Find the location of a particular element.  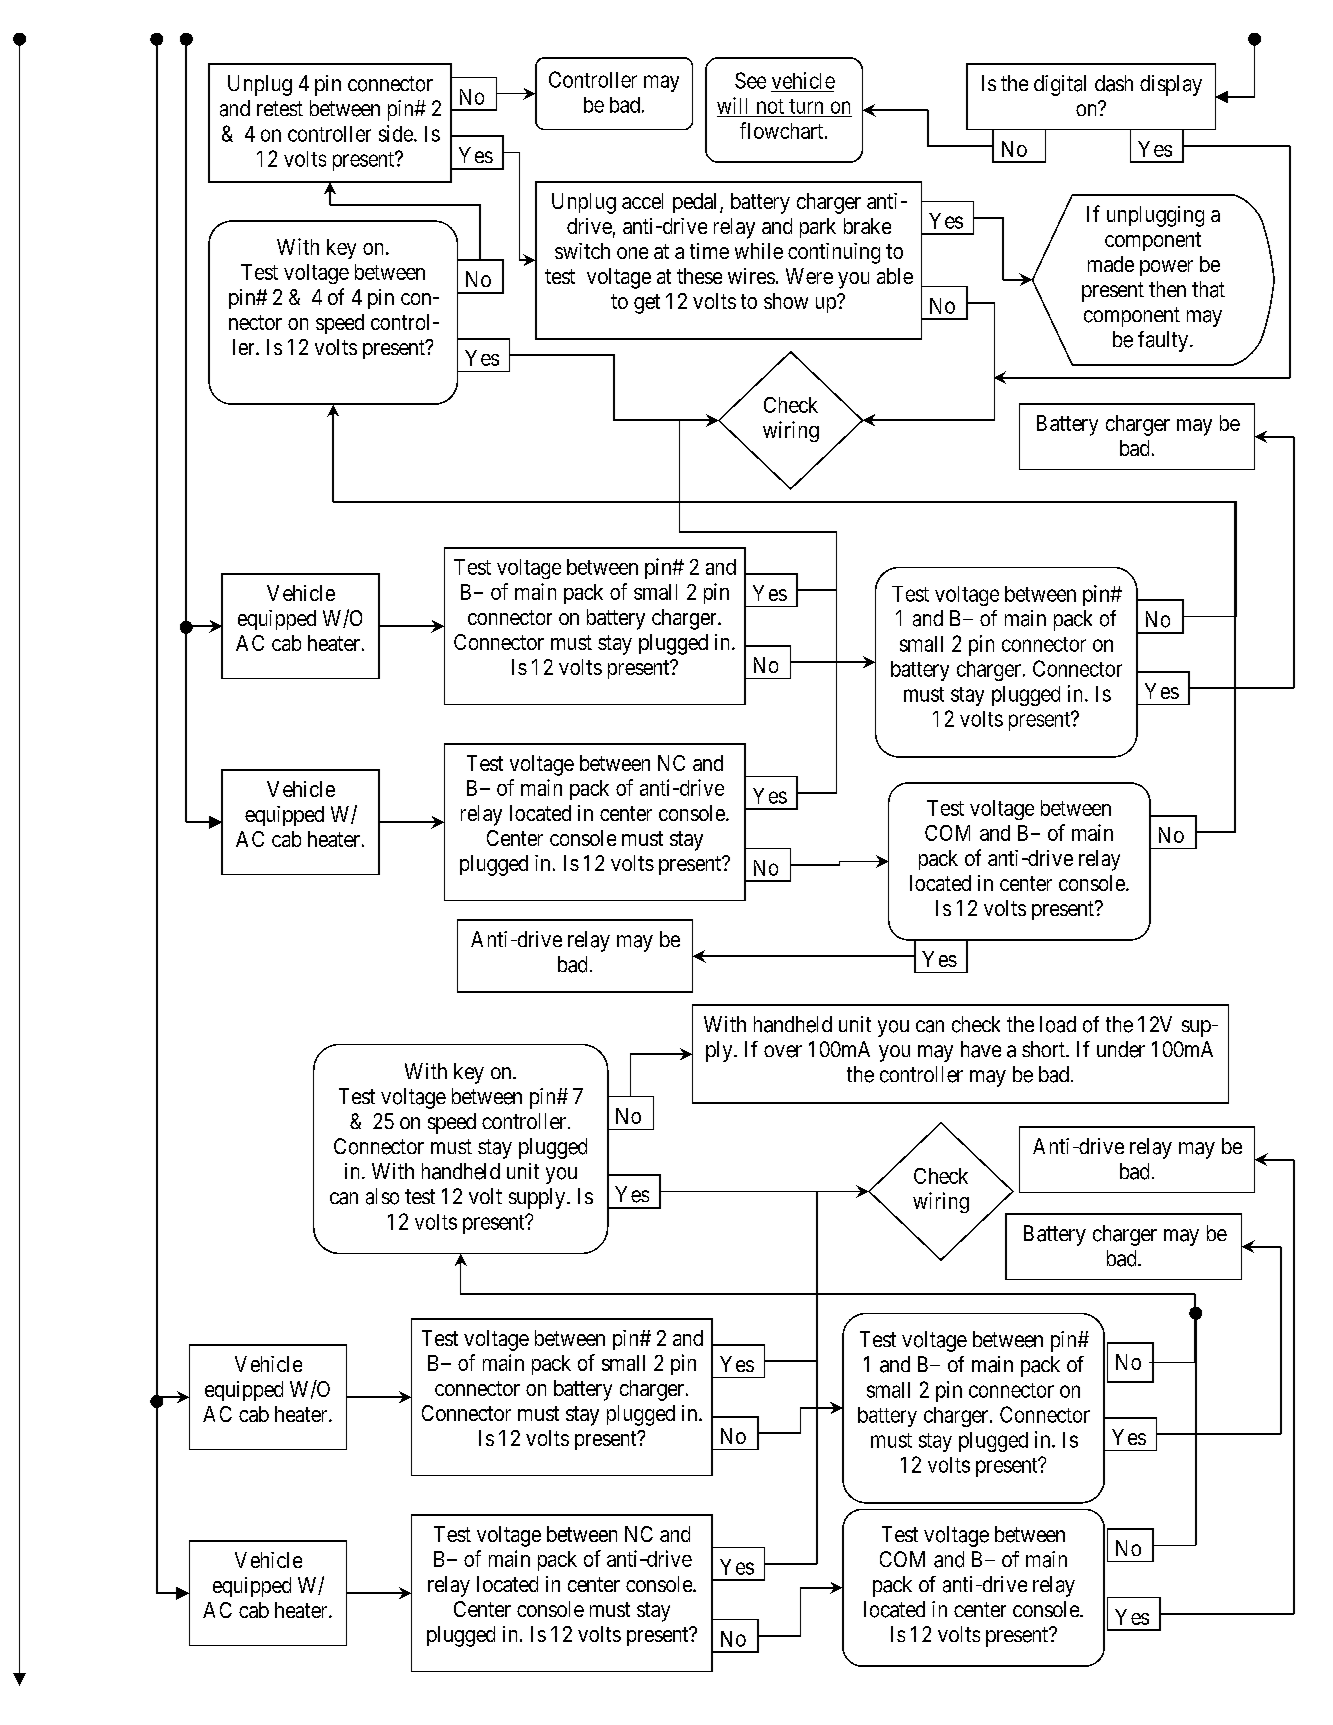

turn is located at coordinates (806, 106).
